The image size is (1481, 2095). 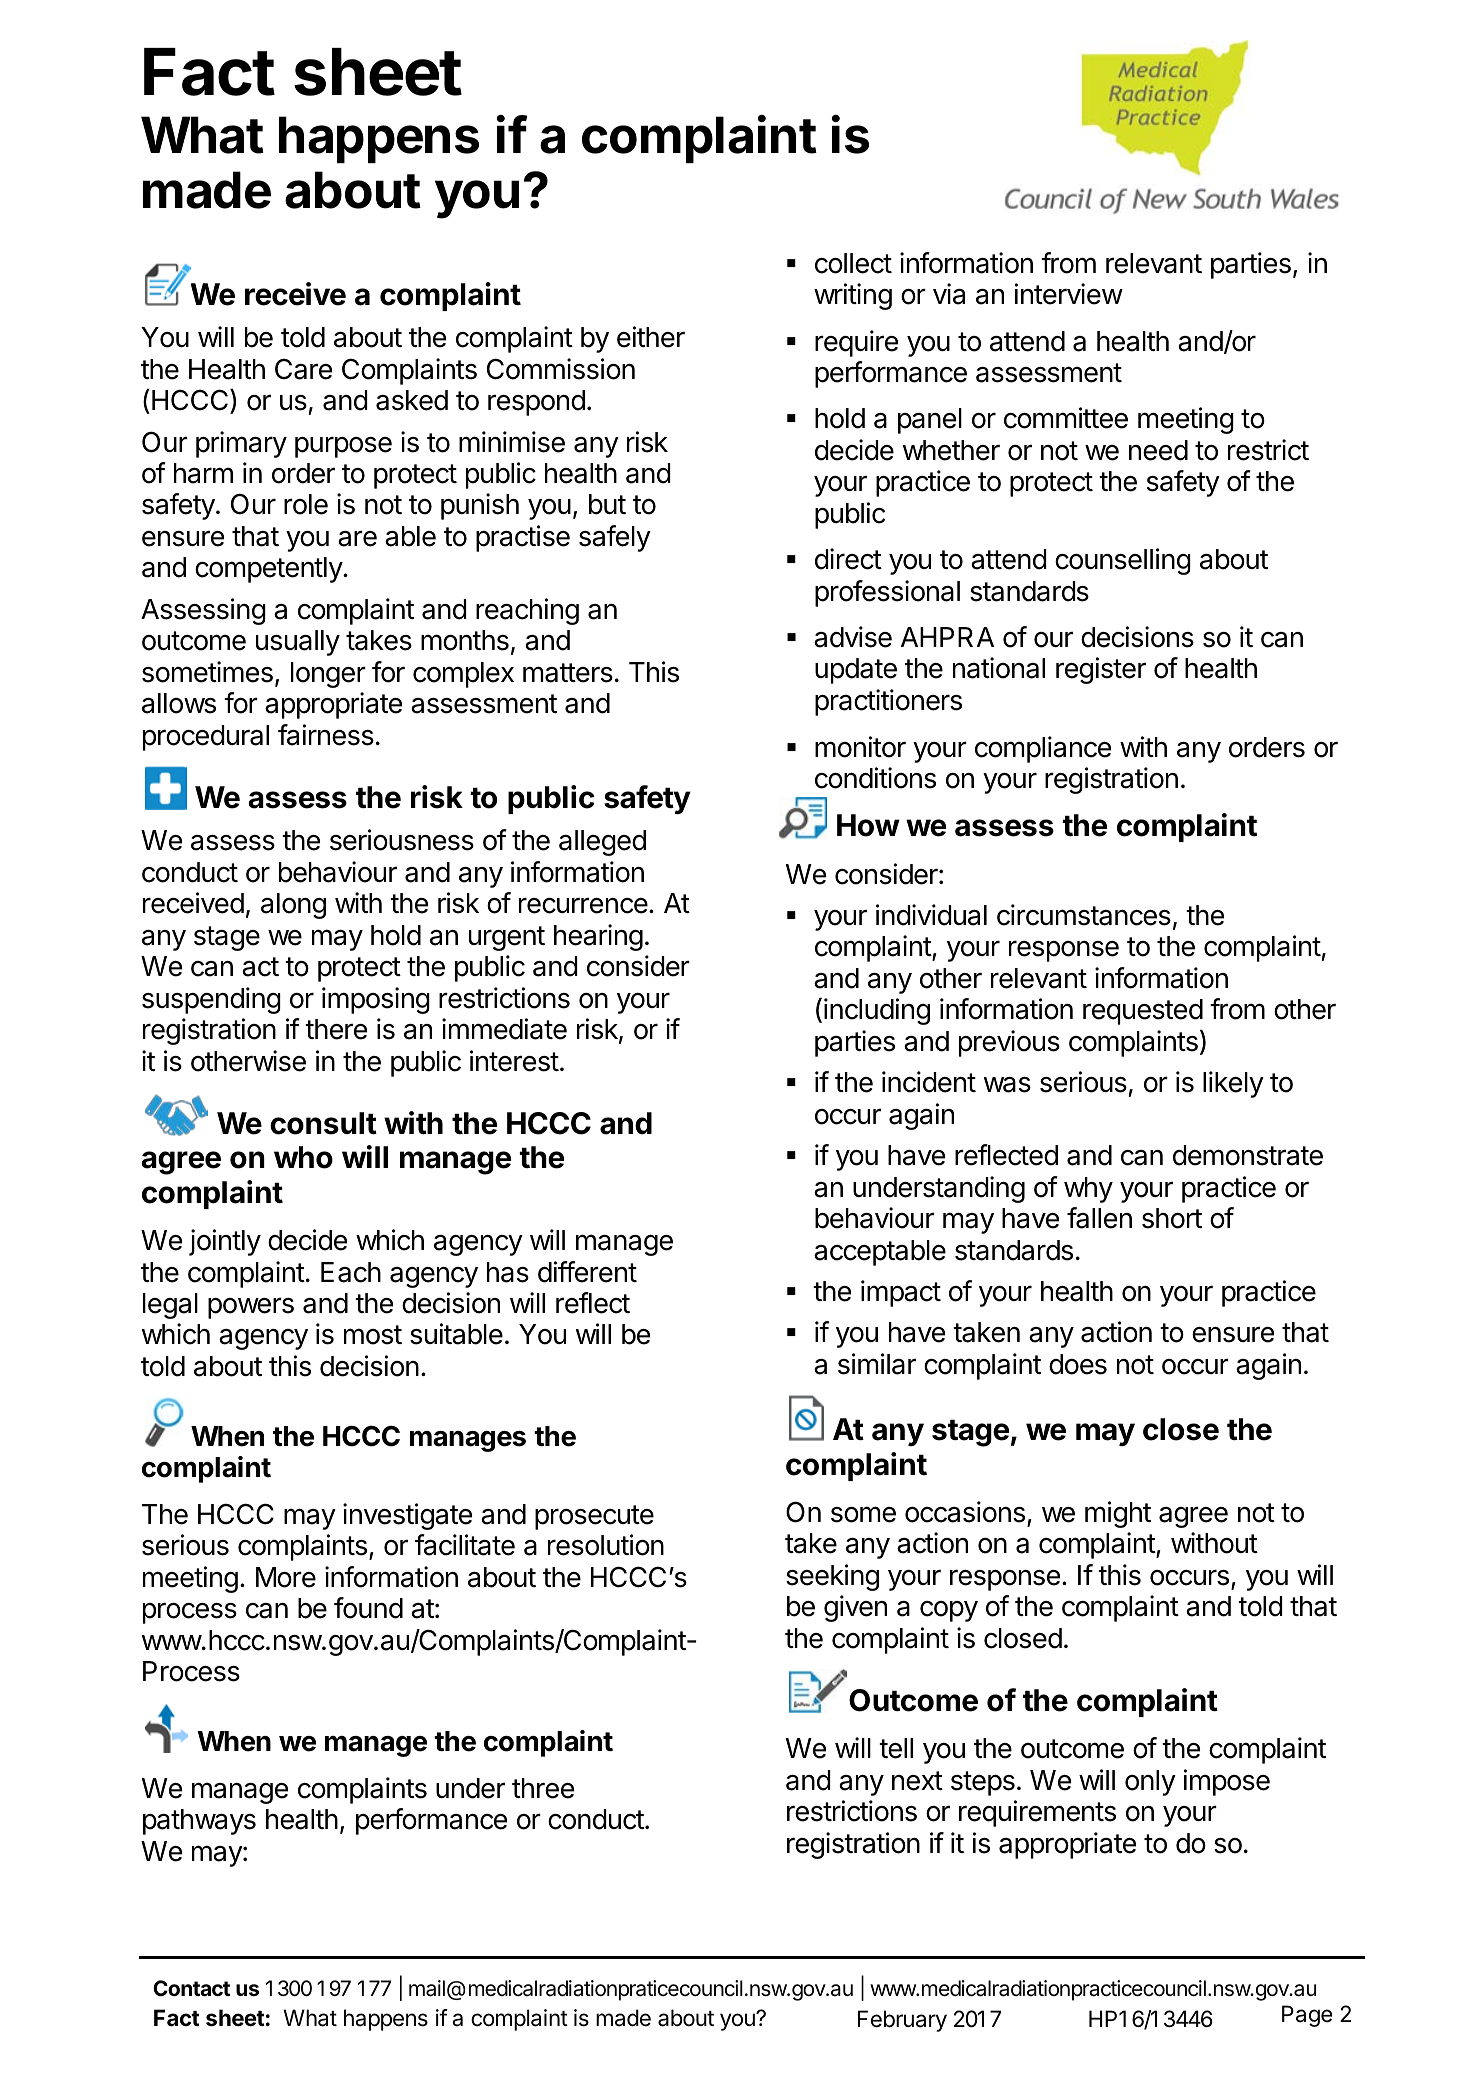 What do you see at coordinates (191, 1988) in the screenshot?
I see `Contact` at bounding box center [191, 1988].
